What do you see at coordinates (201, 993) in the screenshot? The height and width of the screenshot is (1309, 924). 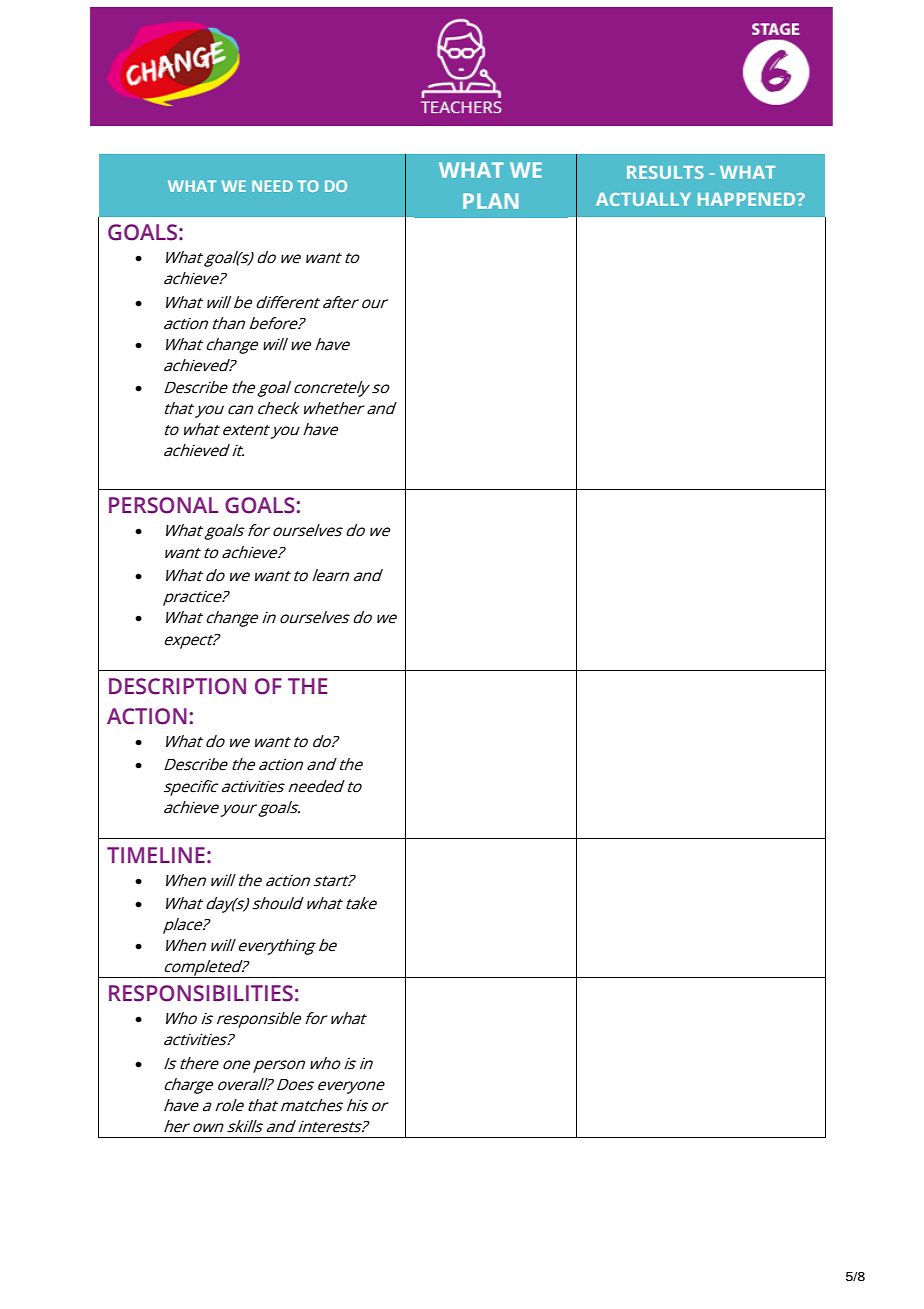 I see `RESPONSIBILITIES` at bounding box center [201, 993].
